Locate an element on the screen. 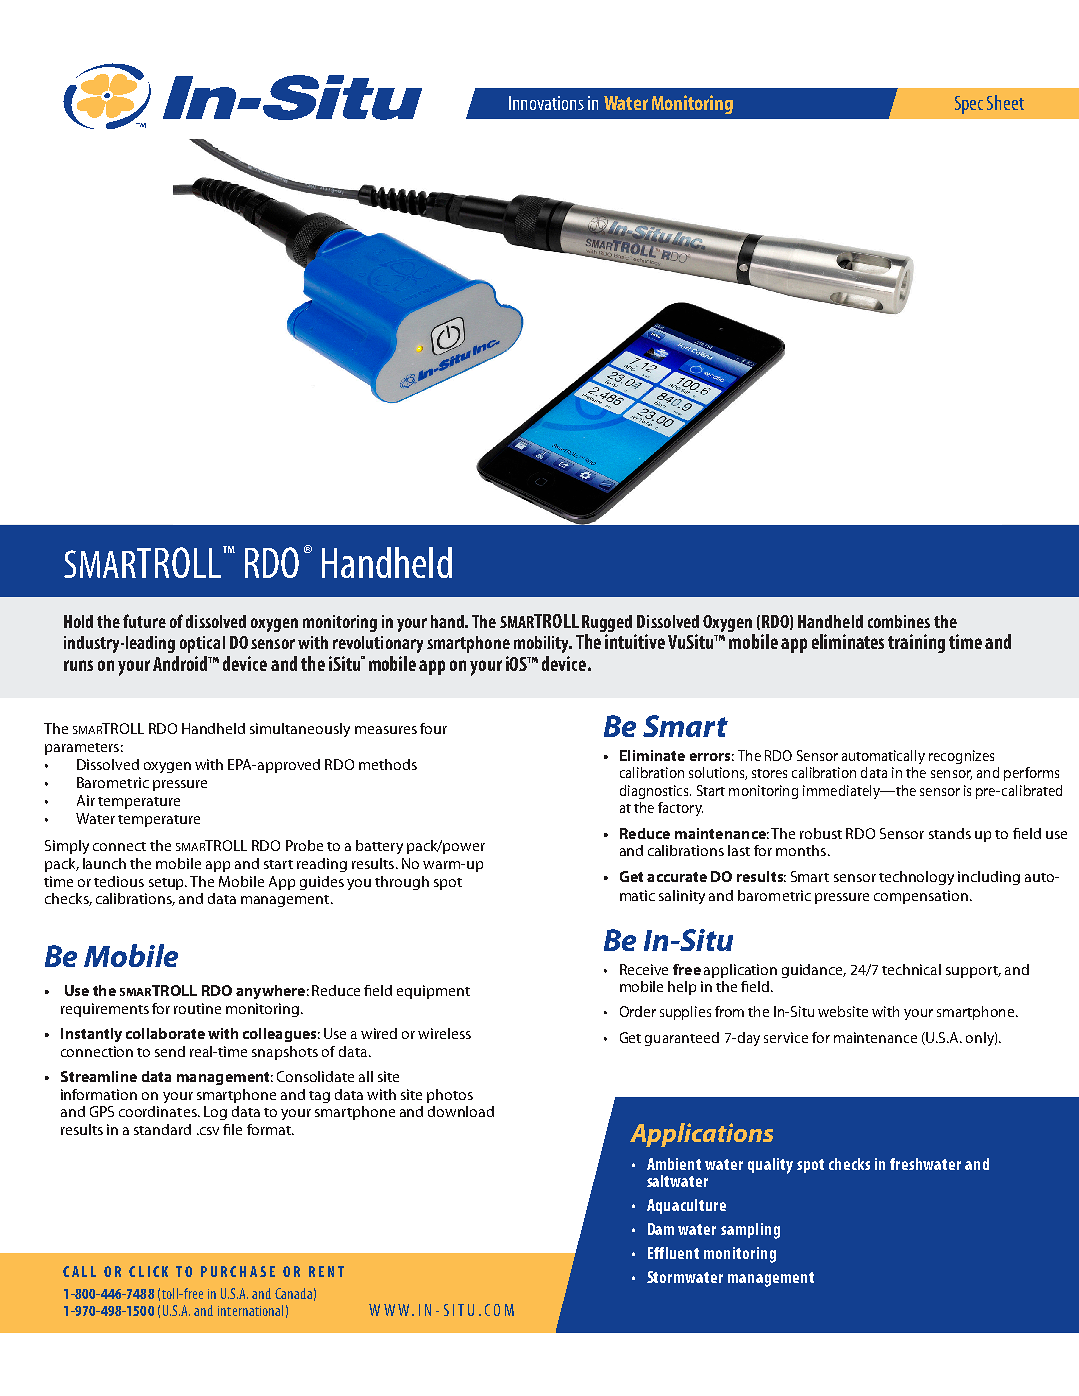 This screenshot has height=1396, width=1079. CLICK is located at coordinates (148, 1271).
